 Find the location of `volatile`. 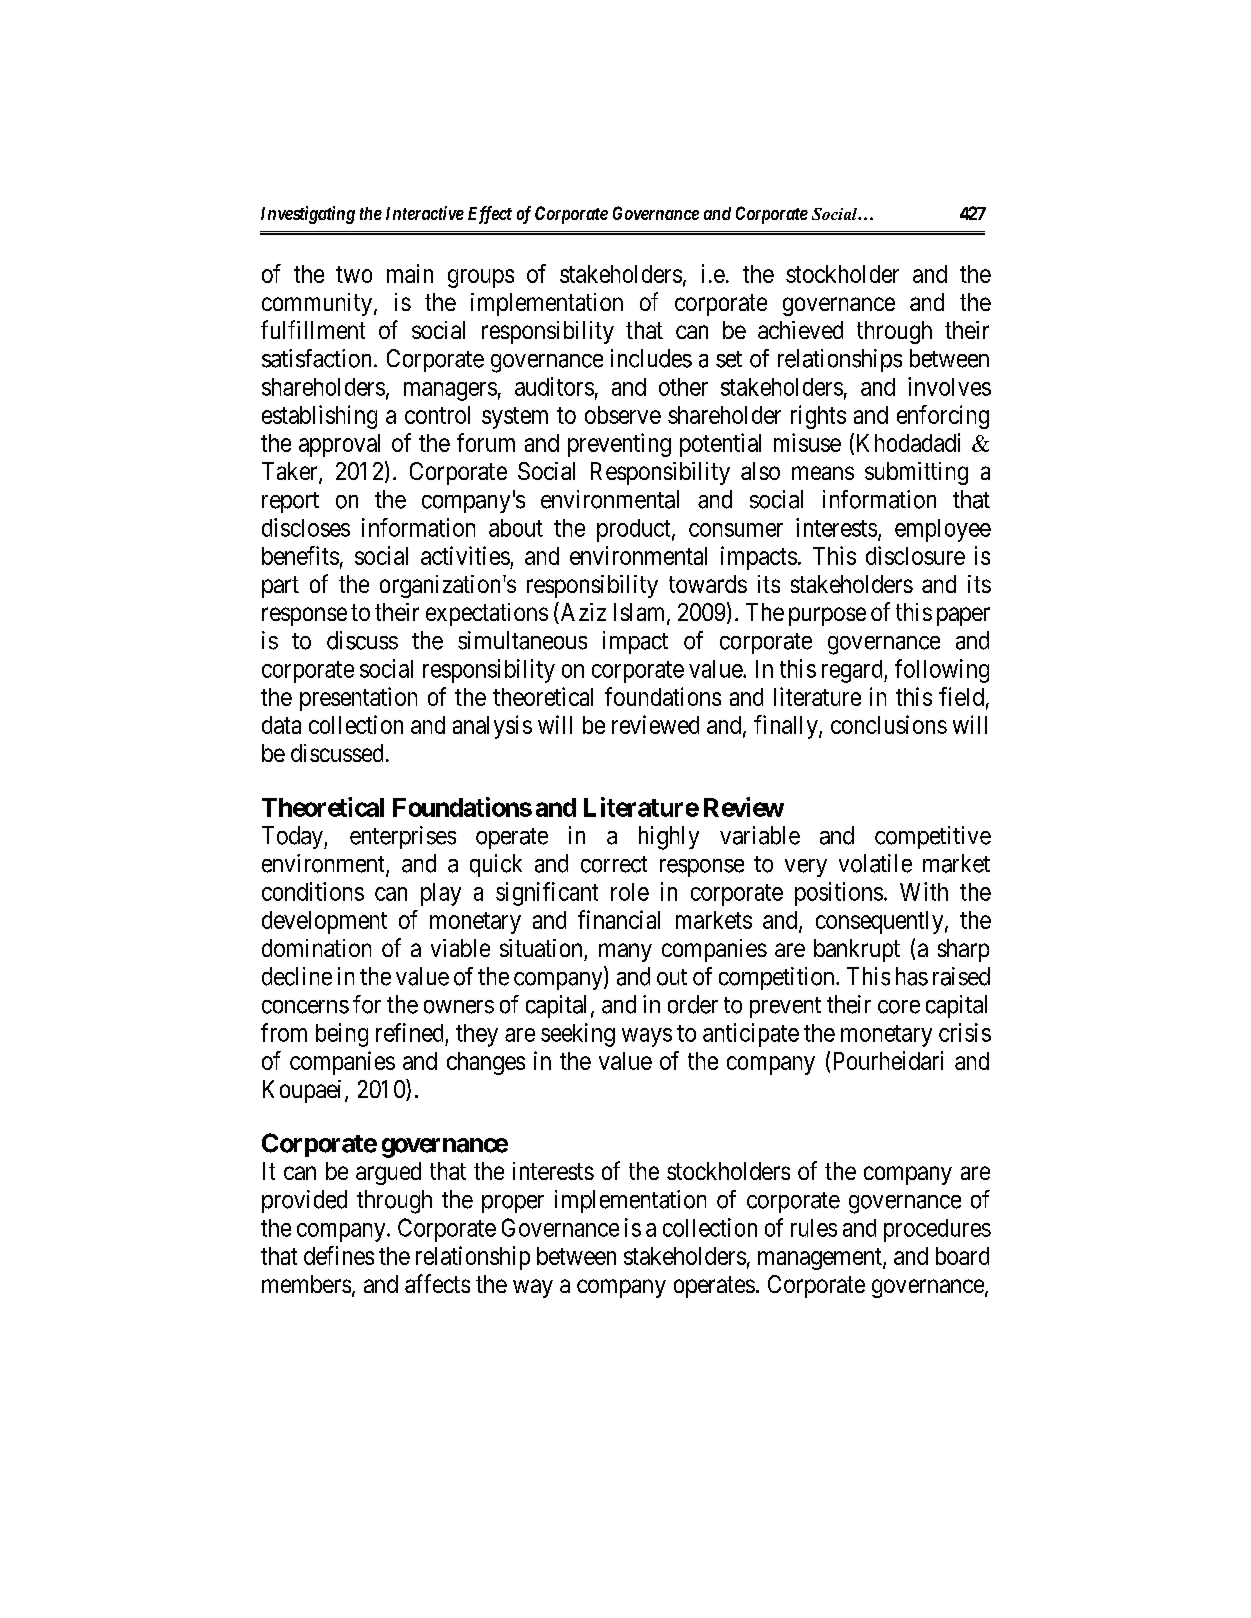

volatile is located at coordinates (875, 863).
